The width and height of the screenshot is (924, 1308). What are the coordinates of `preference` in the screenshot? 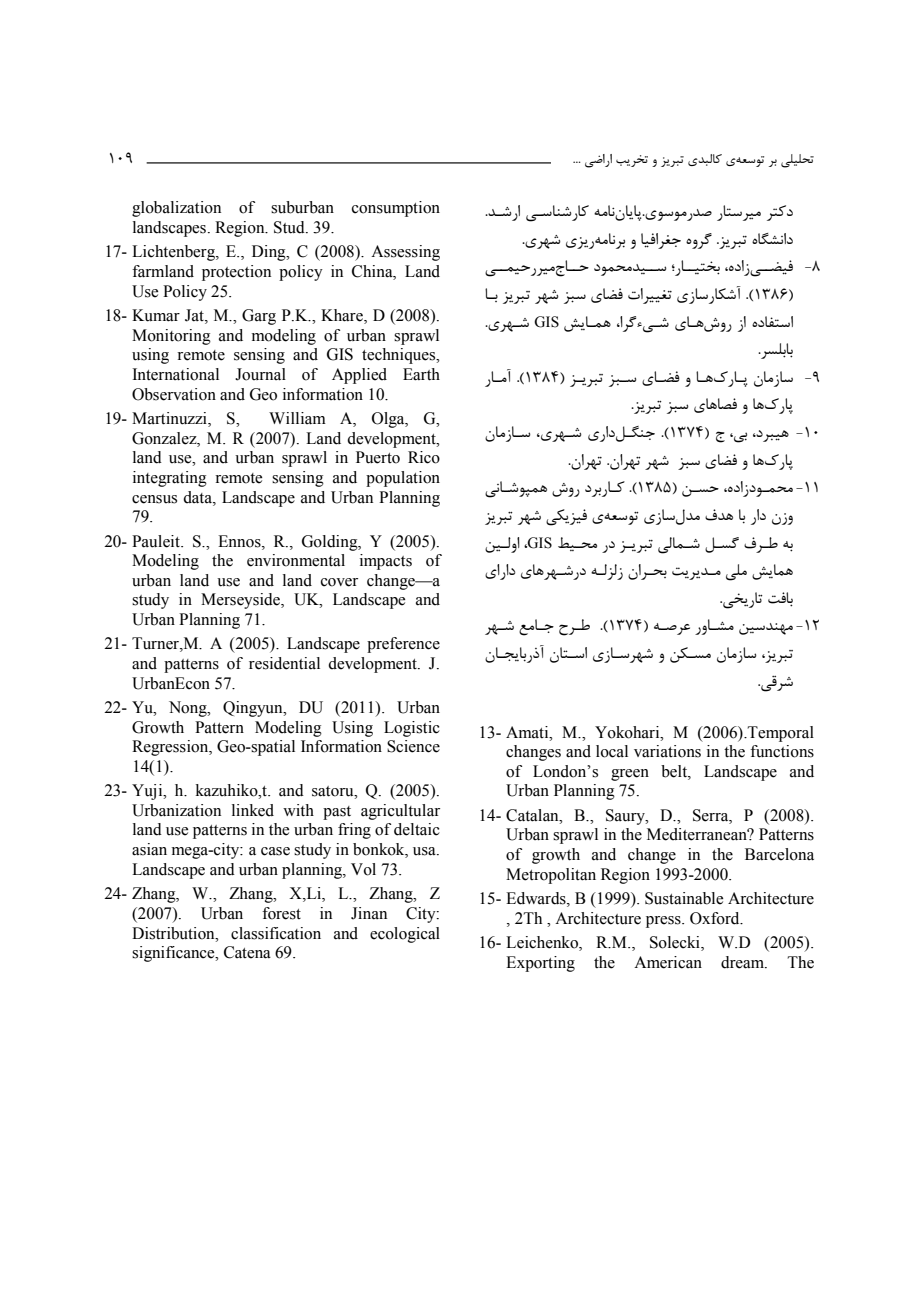 It's located at (403, 645).
